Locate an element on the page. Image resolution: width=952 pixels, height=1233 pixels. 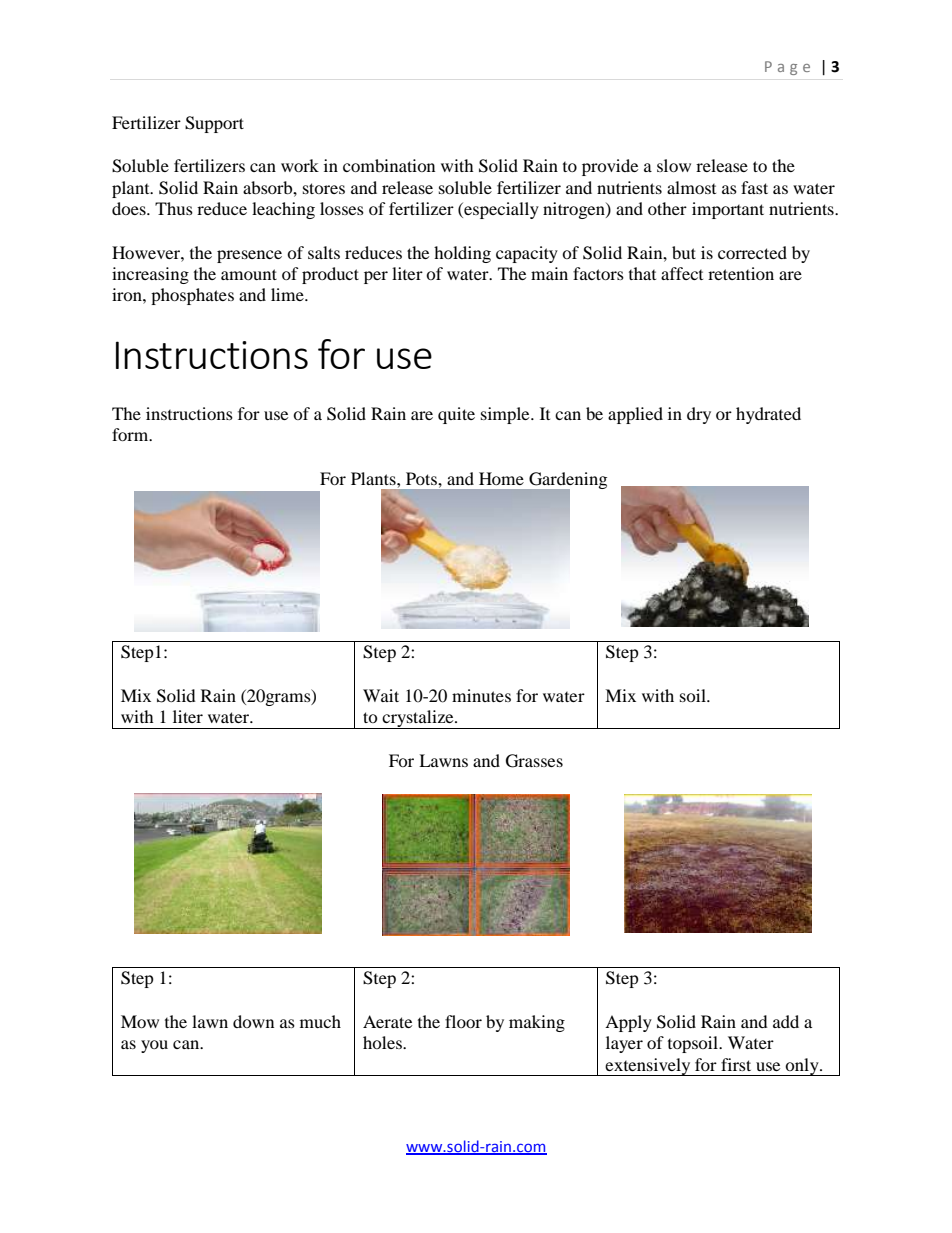
Support is located at coordinates (214, 124).
